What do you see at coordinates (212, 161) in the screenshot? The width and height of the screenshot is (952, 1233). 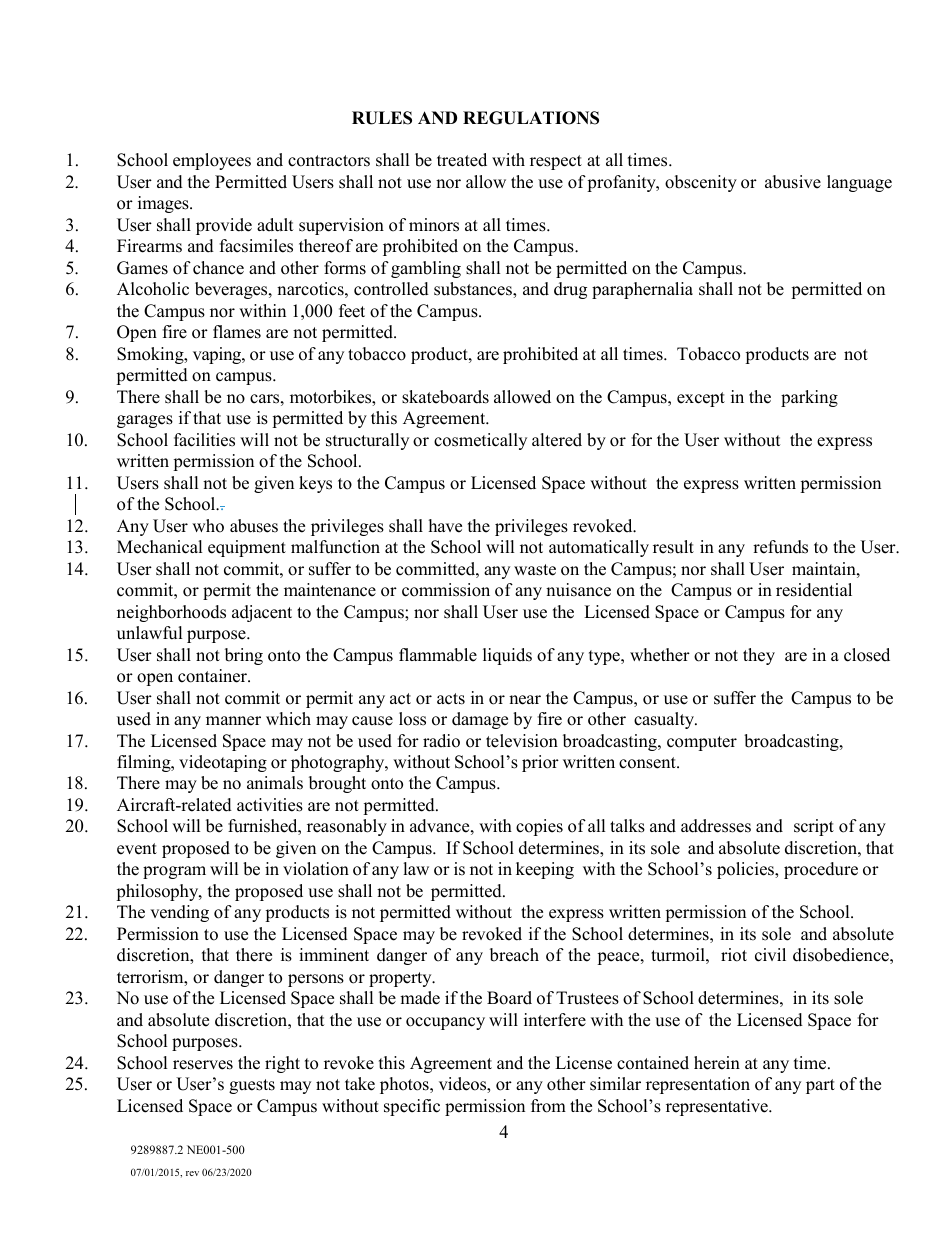 I see `employees` at bounding box center [212, 161].
